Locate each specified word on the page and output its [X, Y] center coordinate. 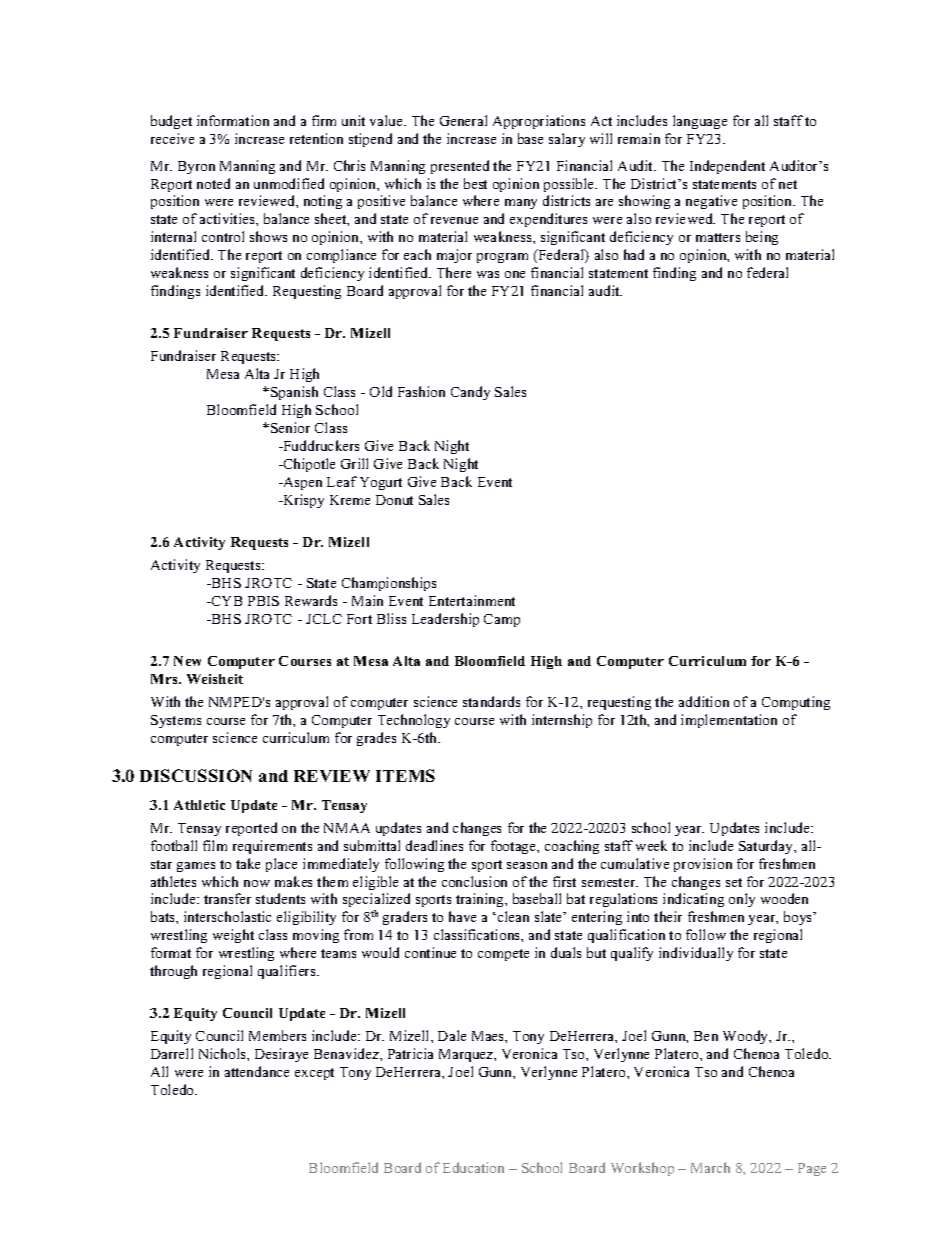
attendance [257, 1071]
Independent [727, 167]
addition [704, 701]
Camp [502, 620]
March [710, 1167]
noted [213, 183]
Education [473, 1167]
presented [460, 167]
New [187, 661]
